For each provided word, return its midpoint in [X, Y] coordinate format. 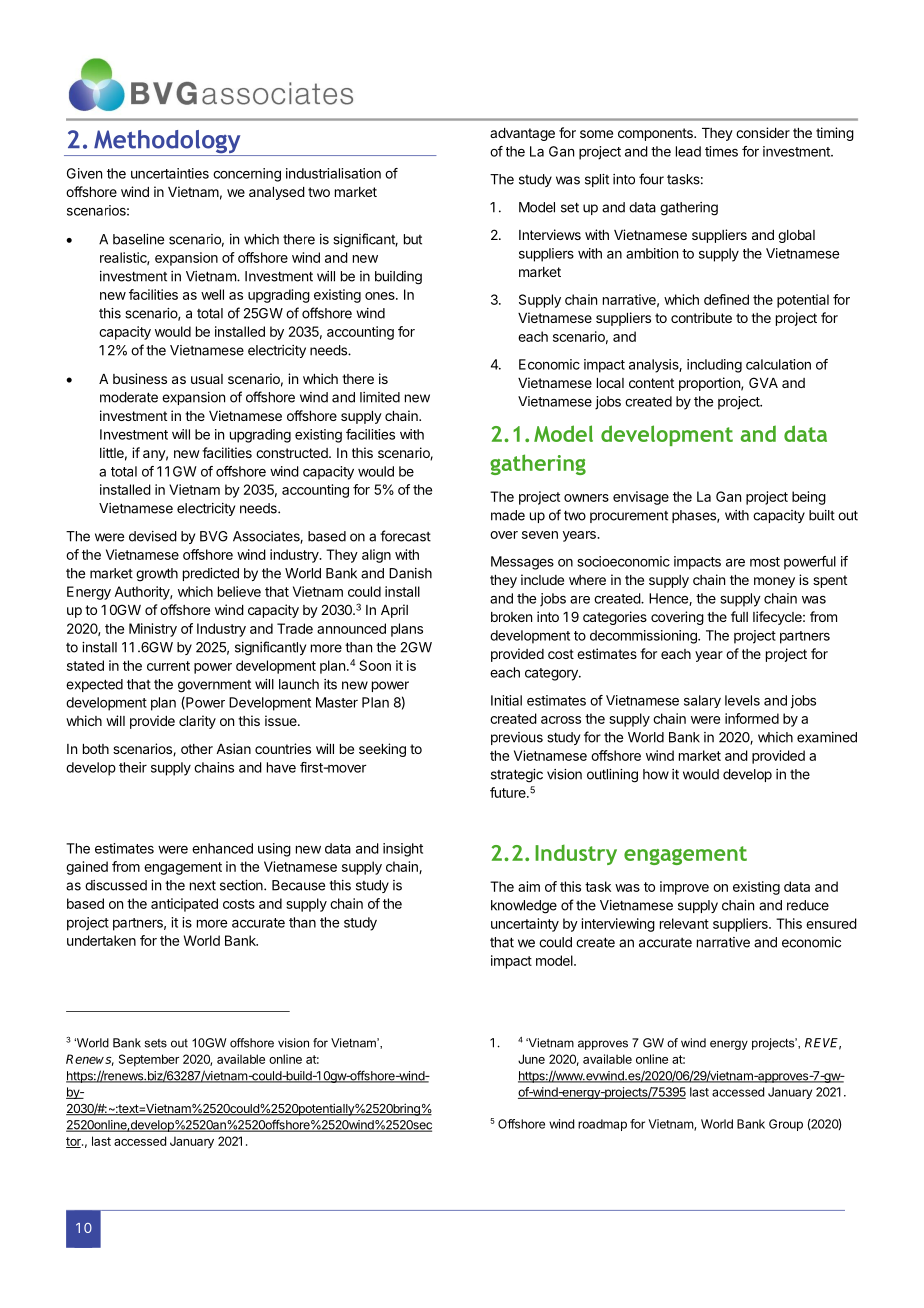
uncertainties [170, 173]
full [739, 616]
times [721, 151]
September [149, 1060]
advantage [522, 134]
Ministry [153, 630]
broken [511, 617]
